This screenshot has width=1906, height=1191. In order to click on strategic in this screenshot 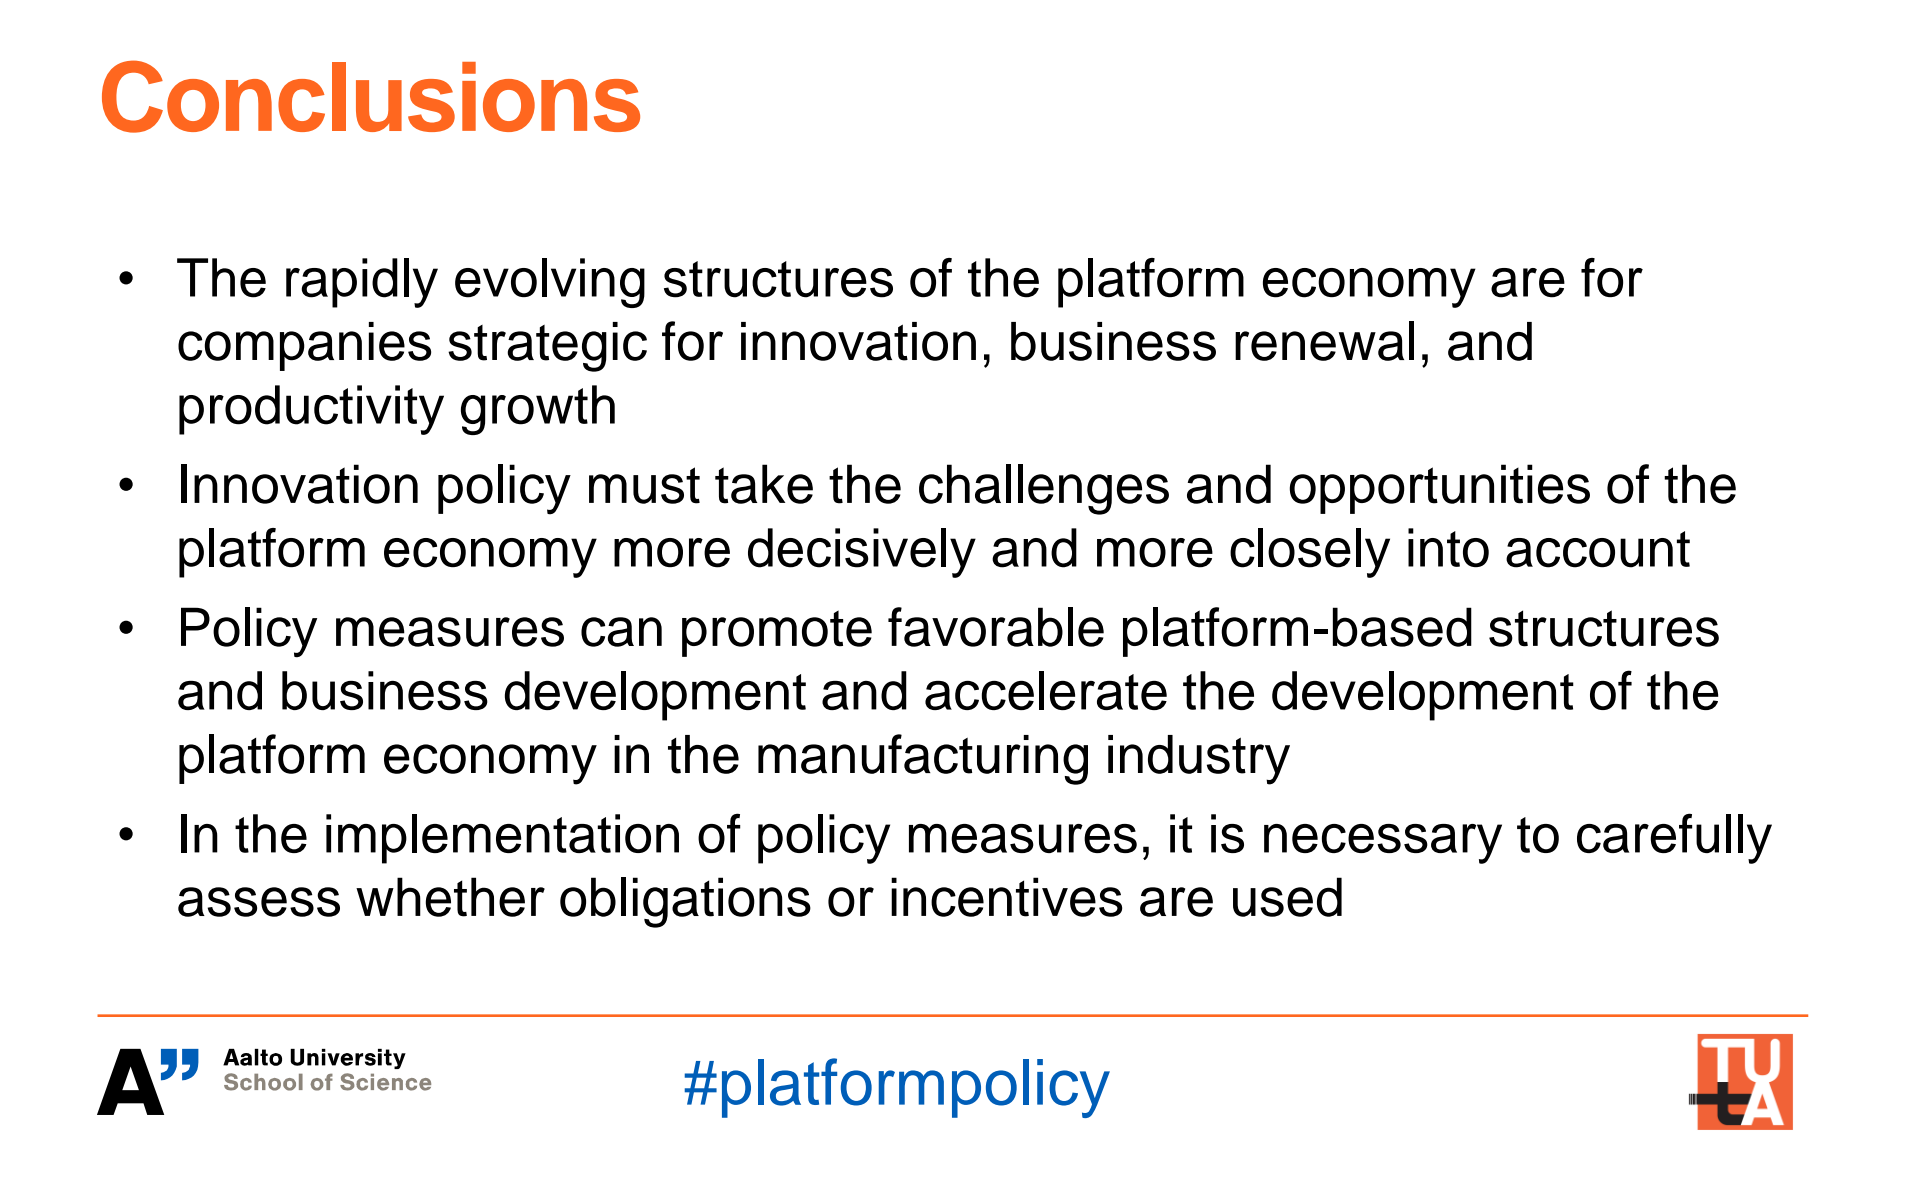, I will do `click(547, 347)`.
